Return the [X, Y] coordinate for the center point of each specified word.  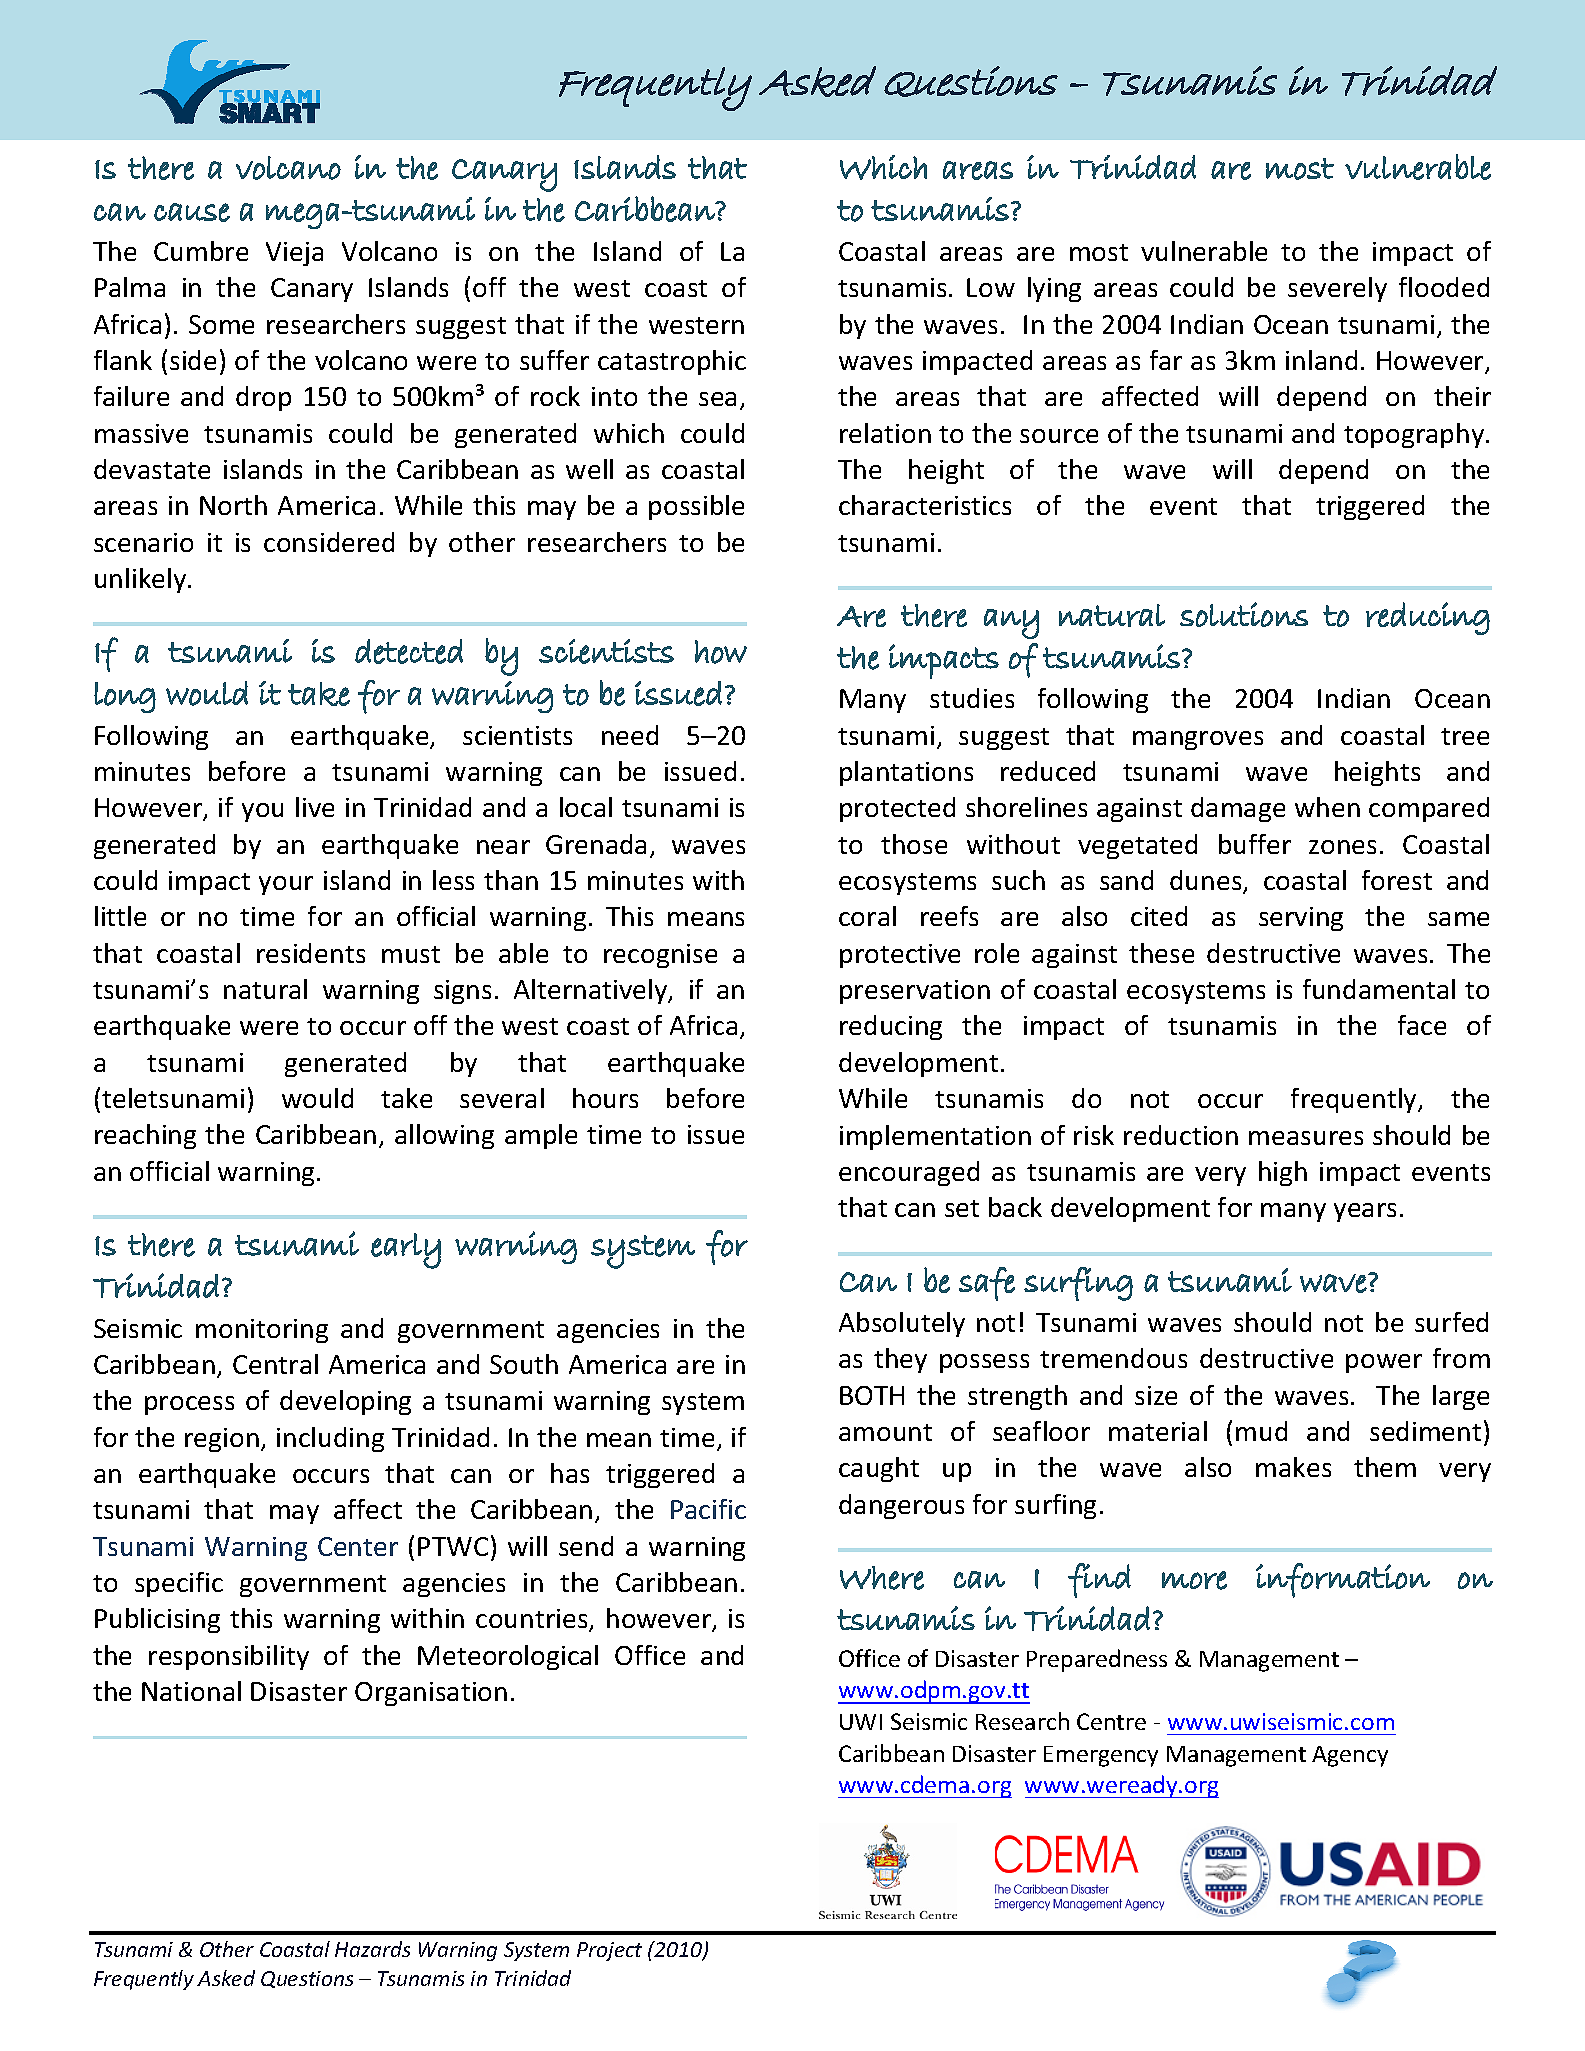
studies [972, 698]
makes [1293, 1467]
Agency [1350, 1756]
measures [1306, 1138]
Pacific [708, 1509]
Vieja [294, 254]
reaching [145, 1136]
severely [1337, 289]
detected [409, 651]
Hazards [372, 1949]
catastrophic [672, 362]
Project [609, 1951]
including [330, 1439]
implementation [935, 1137]
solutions [1244, 614]
